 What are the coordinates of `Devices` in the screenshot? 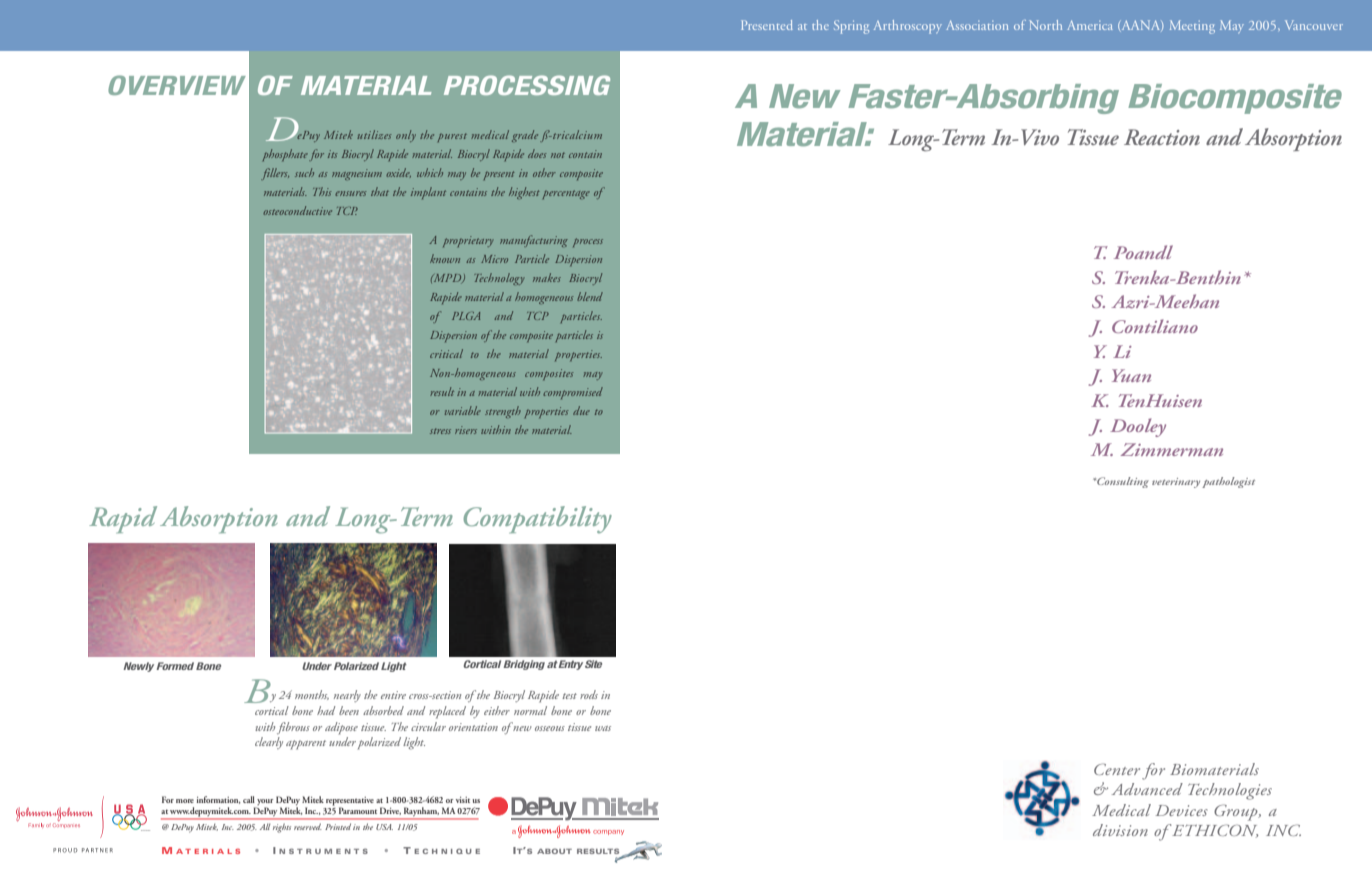 It's located at (1181, 810).
